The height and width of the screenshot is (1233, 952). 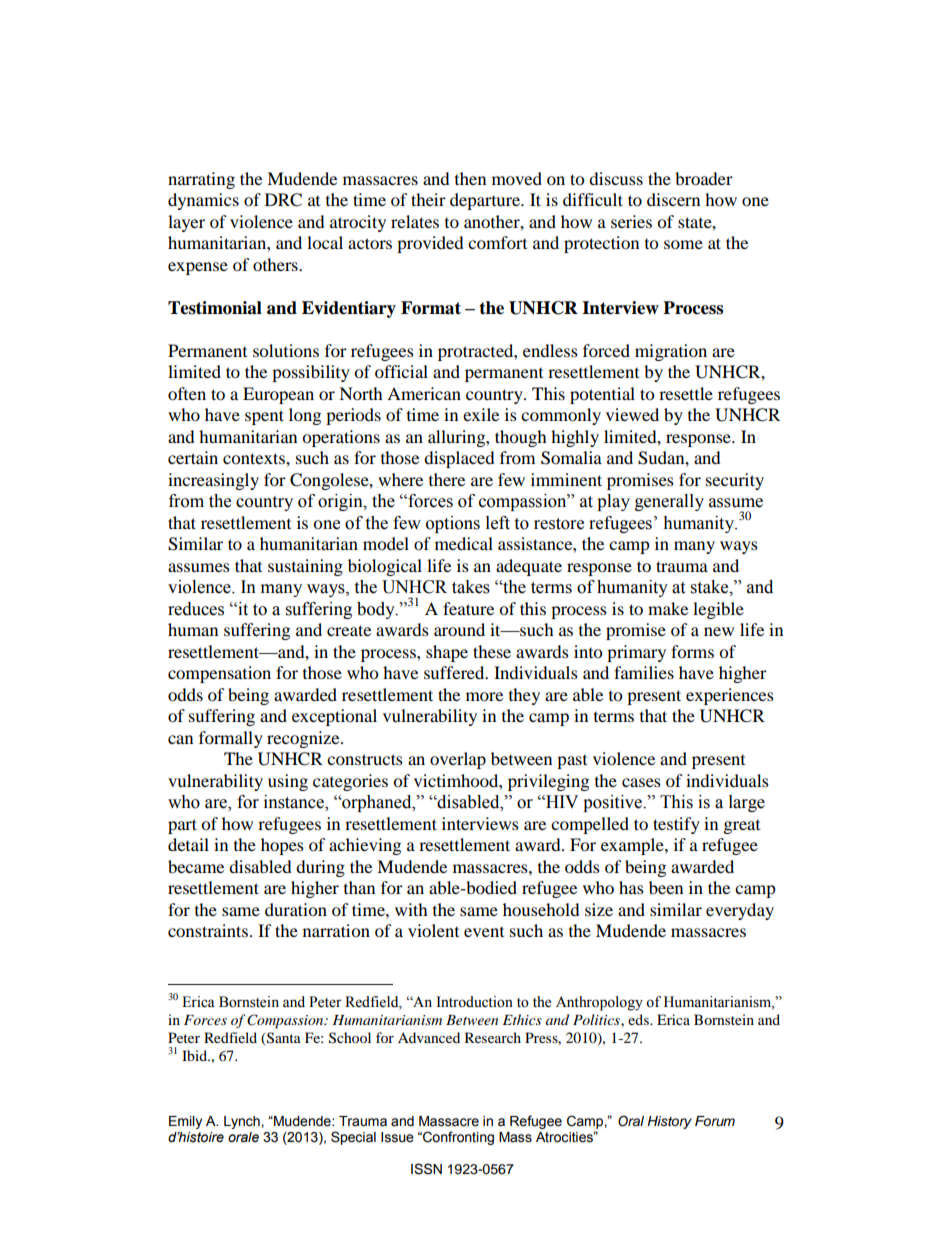 What do you see at coordinates (255, 458) in the screenshot?
I see `contexts` at bounding box center [255, 458].
